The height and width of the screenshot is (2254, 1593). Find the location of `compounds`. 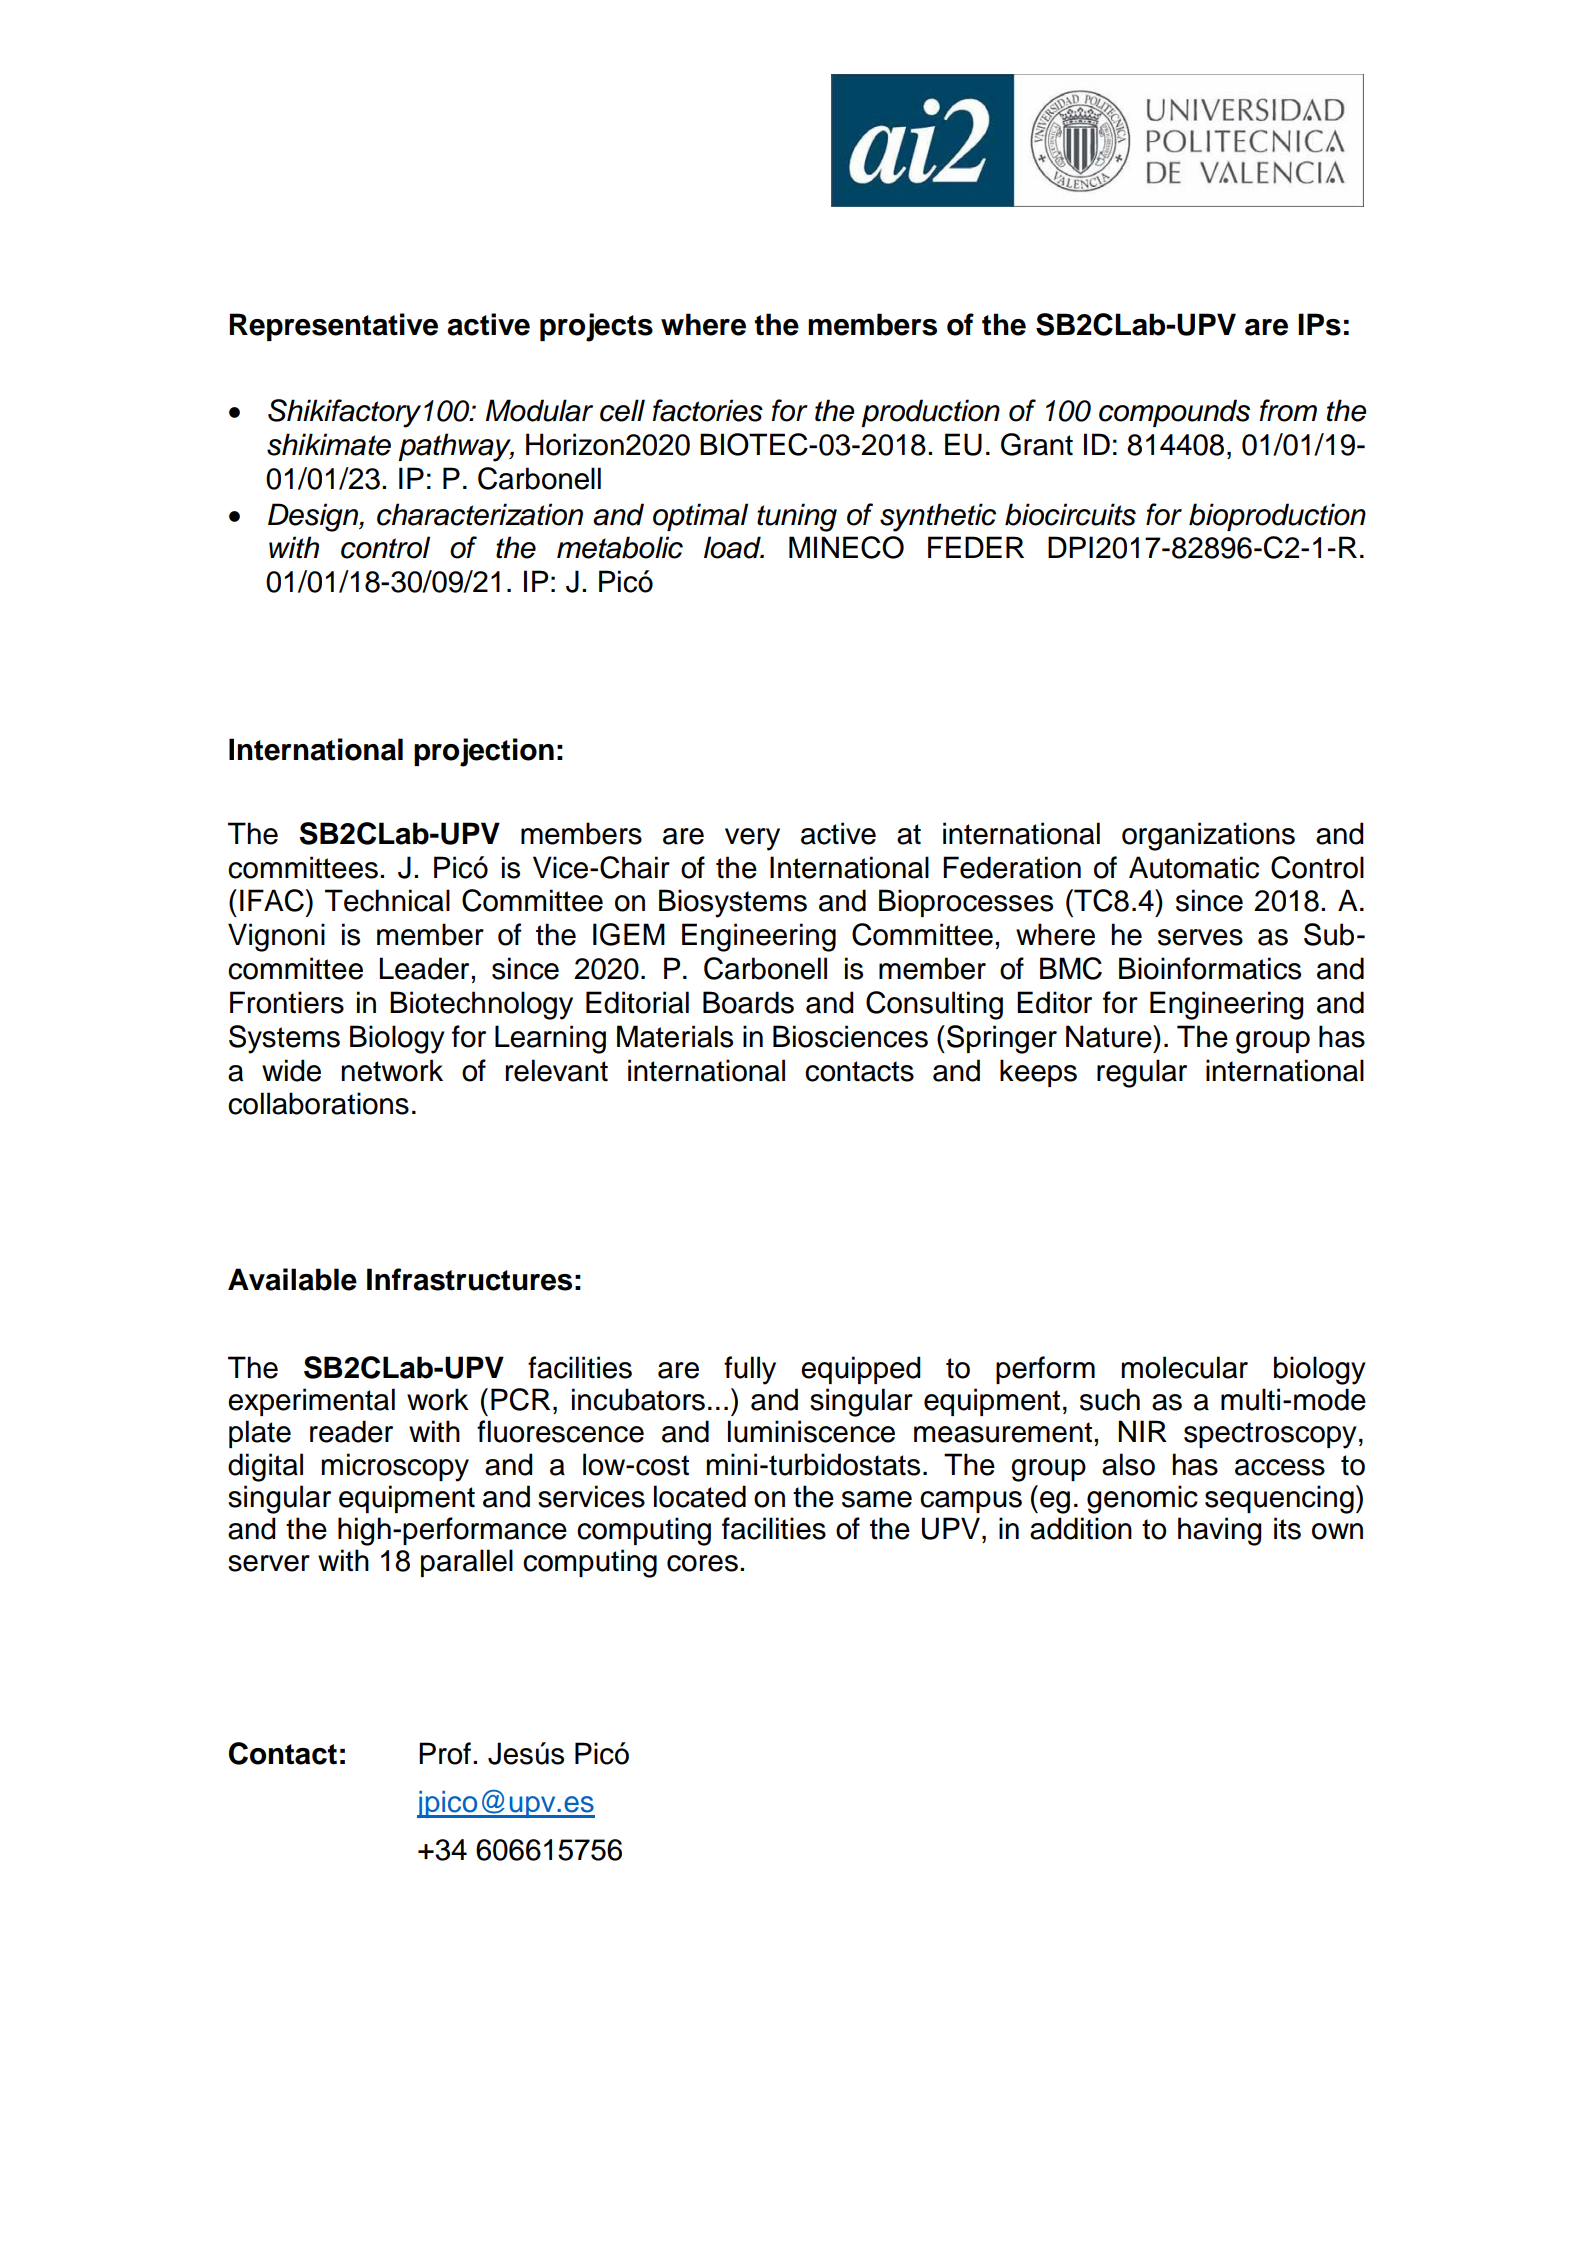

compounds is located at coordinates (1174, 413).
